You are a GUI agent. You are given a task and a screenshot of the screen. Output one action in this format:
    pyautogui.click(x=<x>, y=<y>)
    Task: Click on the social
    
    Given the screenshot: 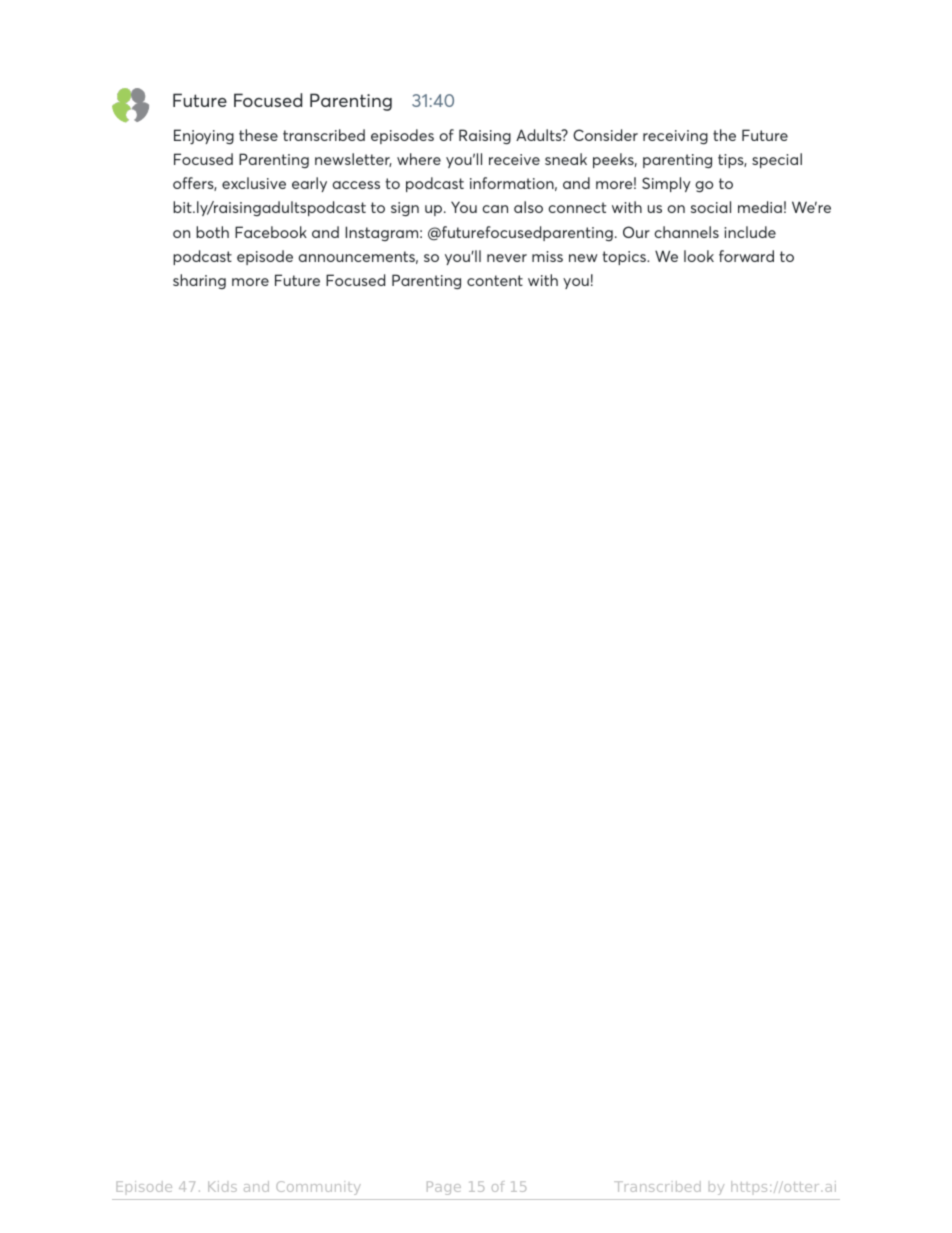 What is the action you would take?
    pyautogui.click(x=711, y=207)
